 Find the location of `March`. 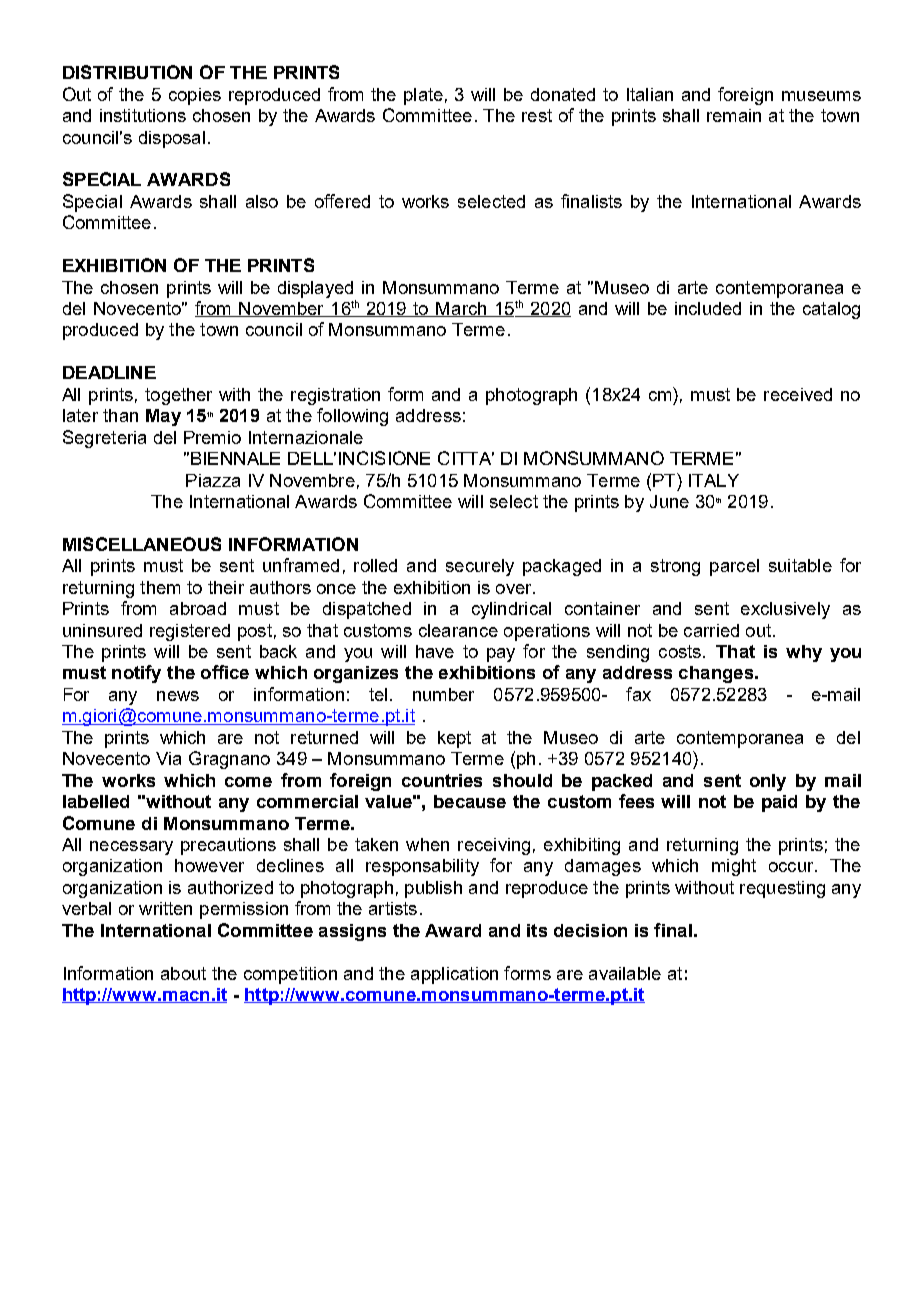

March is located at coordinates (462, 309).
